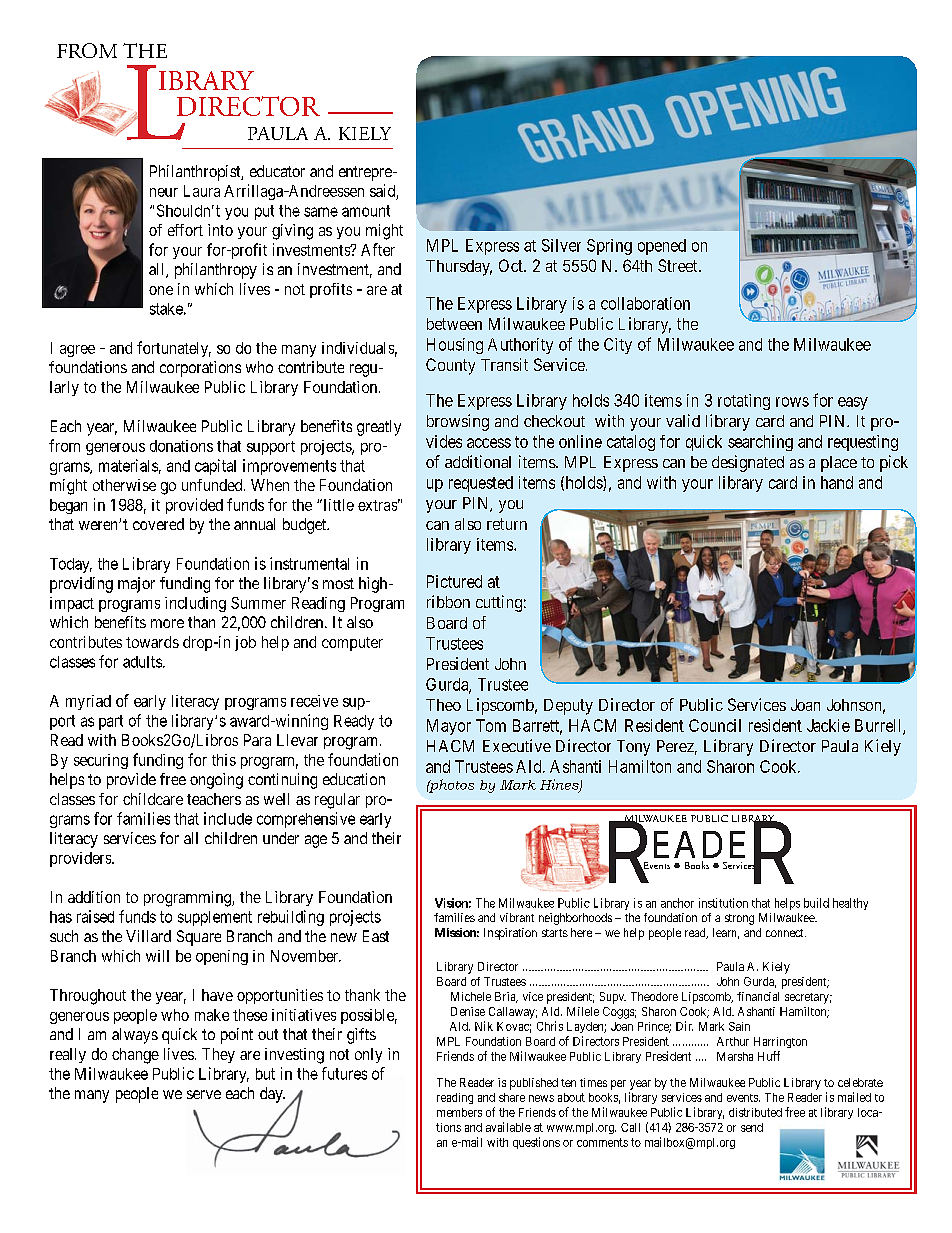 The height and width of the screenshot is (1233, 952). I want to click on supplement, so click(215, 918).
